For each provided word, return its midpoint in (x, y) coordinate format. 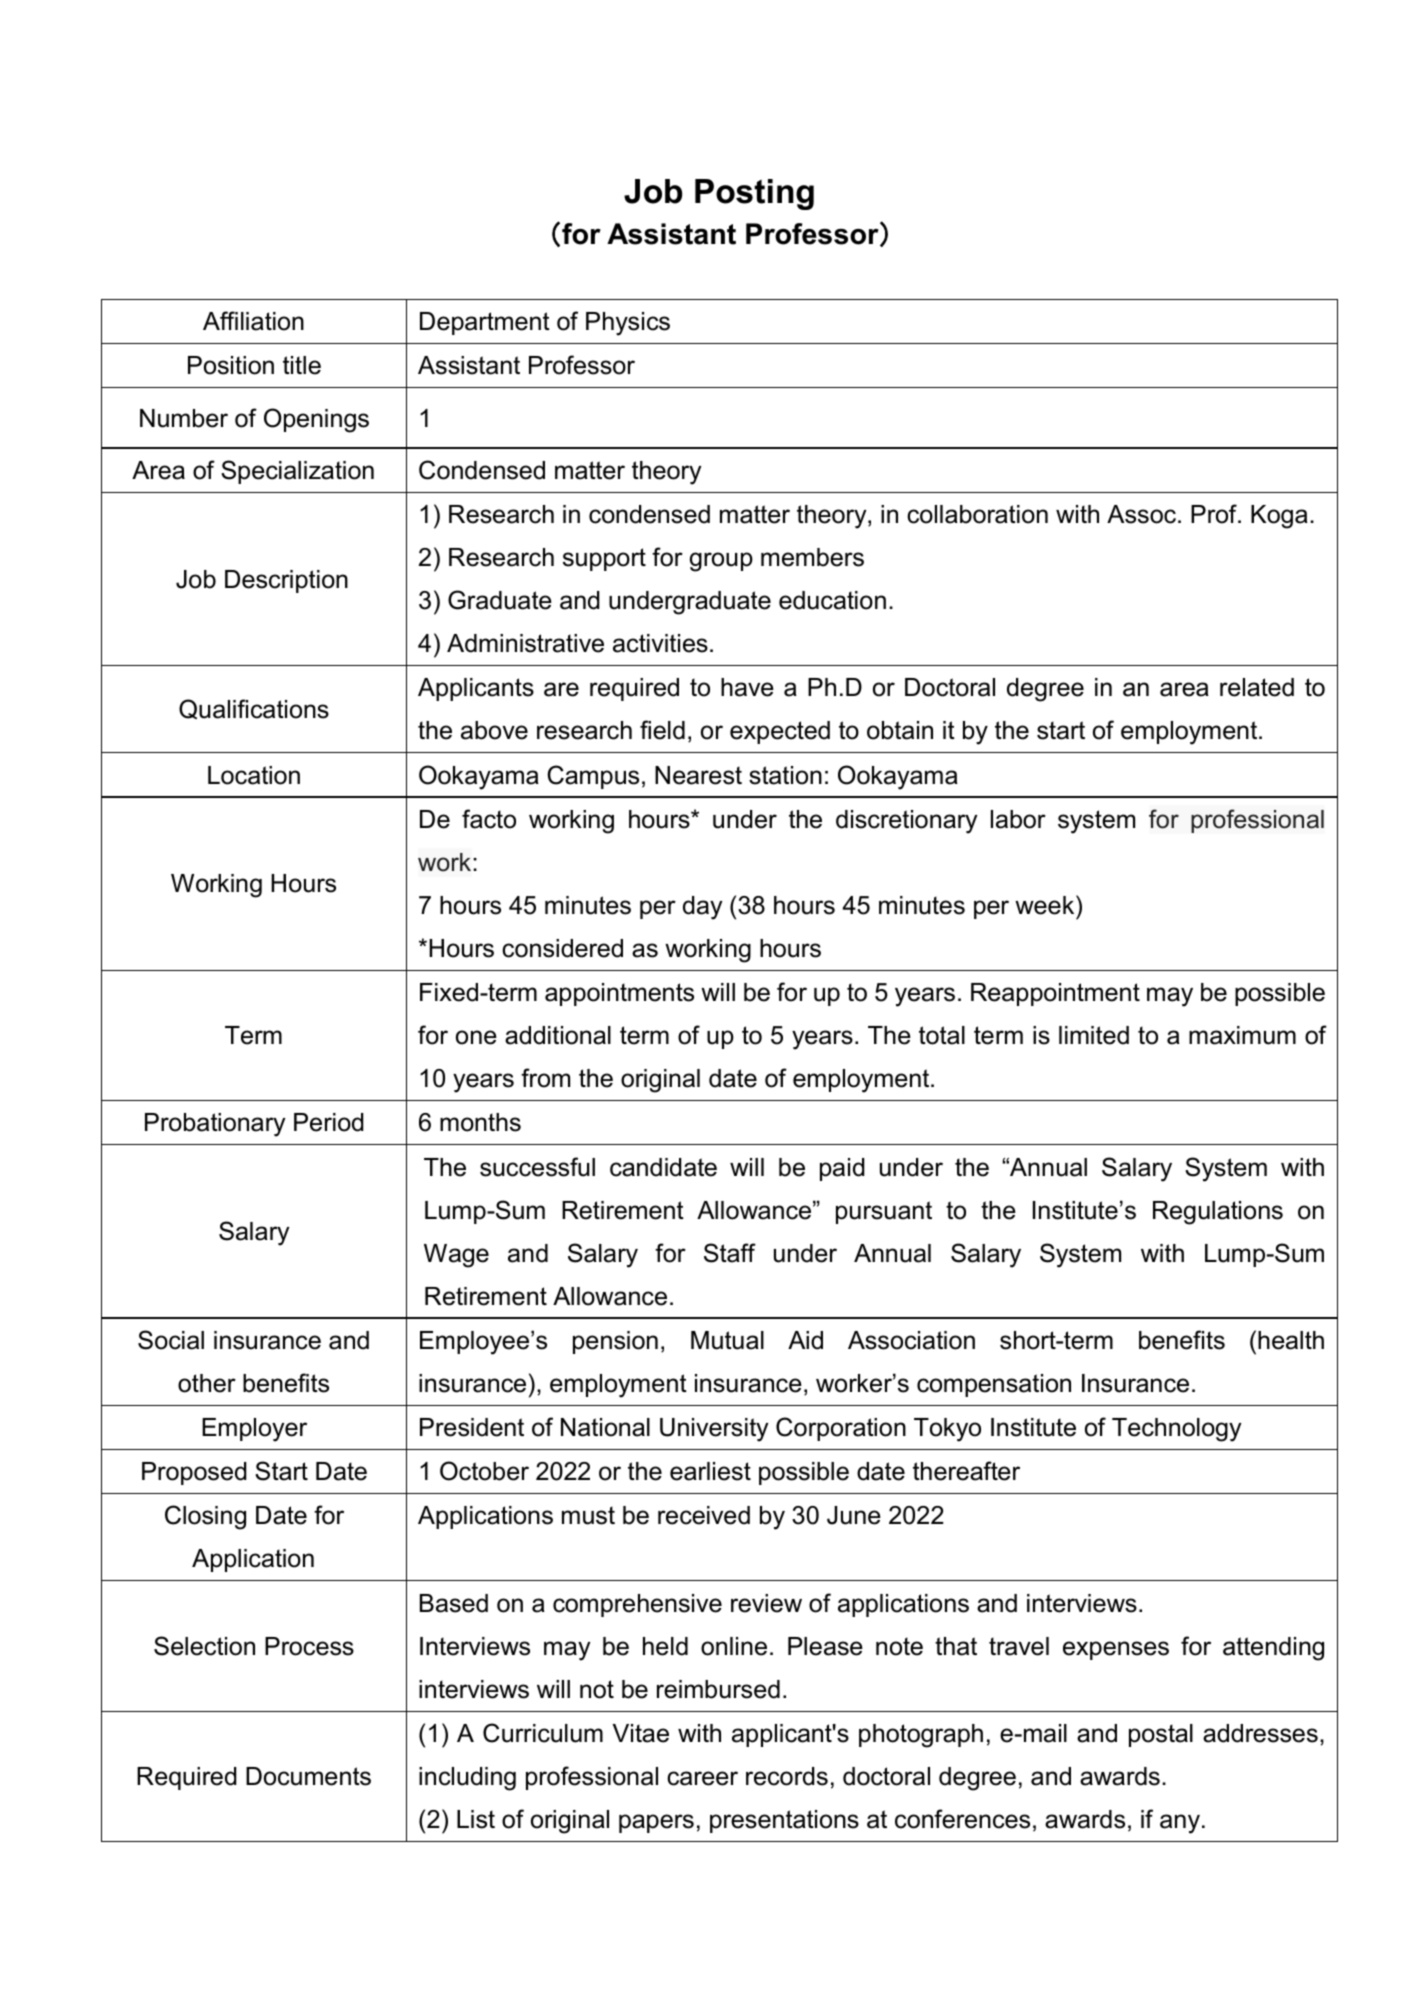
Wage (456, 1256)
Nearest (698, 775)
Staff (730, 1253)
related (1257, 687)
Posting (754, 194)
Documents (308, 1776)
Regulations (1218, 1213)
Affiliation (253, 321)
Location (254, 775)
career (702, 1778)
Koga (1279, 517)
